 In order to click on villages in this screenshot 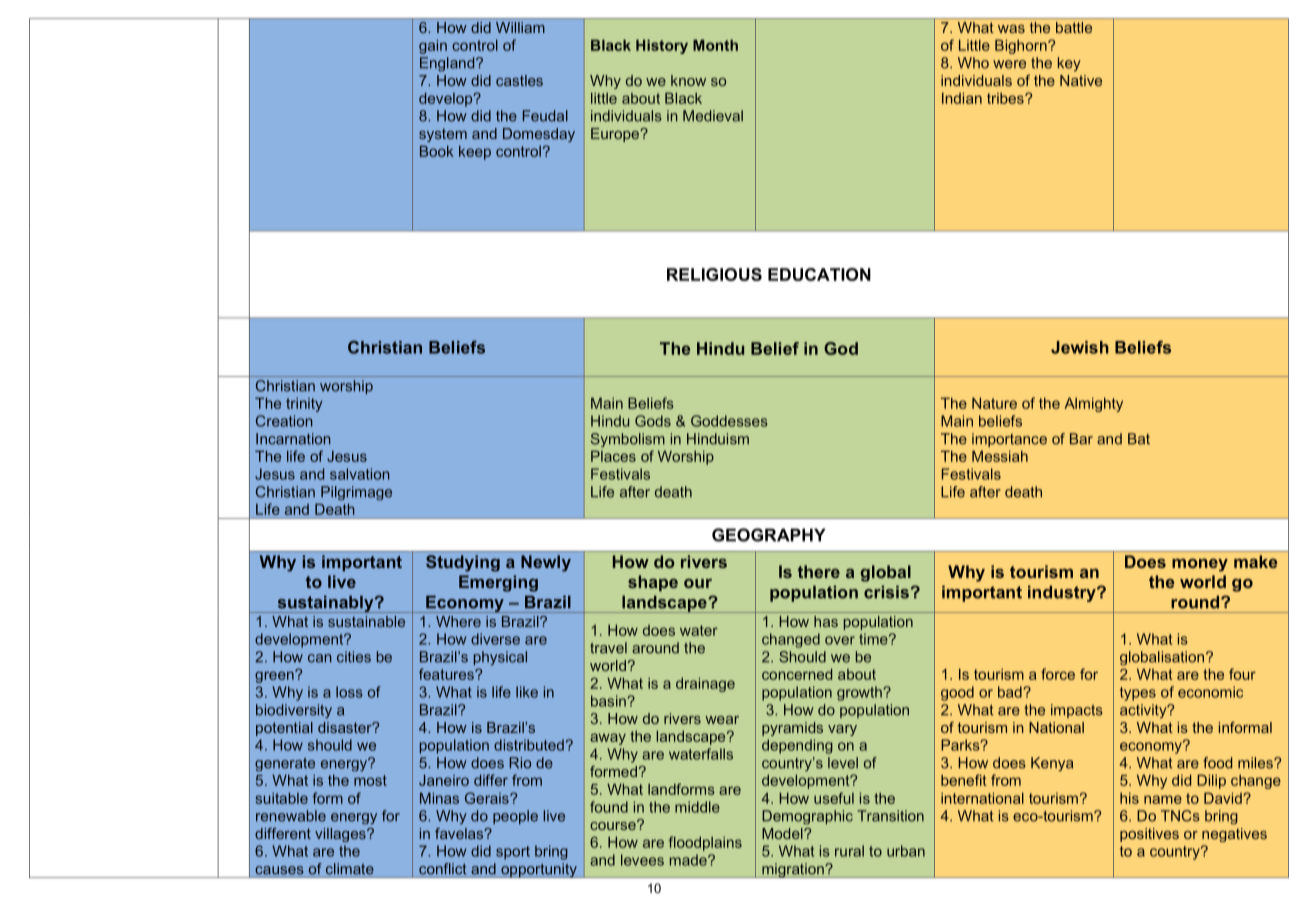, I will do `click(341, 835)`.
